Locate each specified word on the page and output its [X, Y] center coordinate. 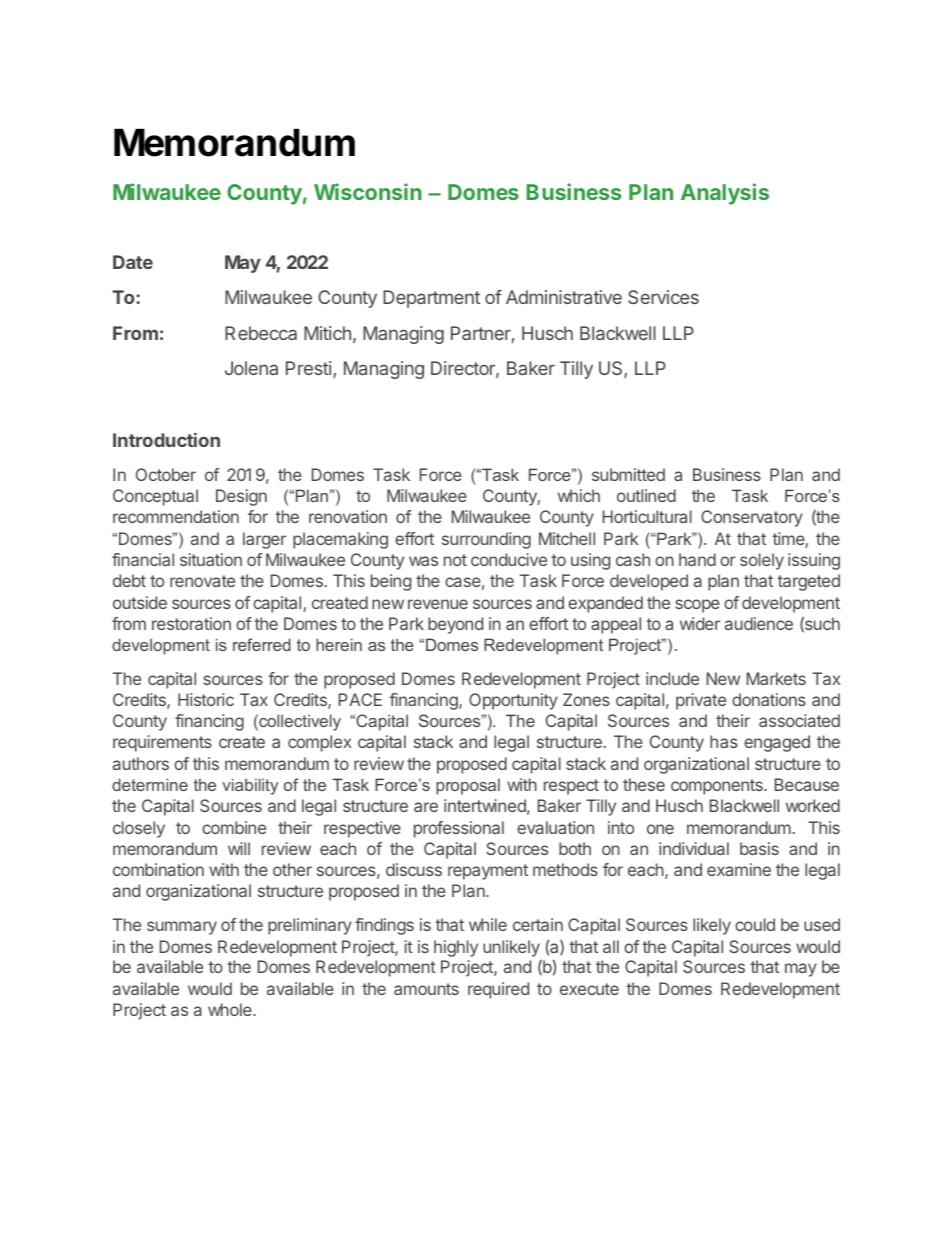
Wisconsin [368, 191]
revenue [438, 604]
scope [697, 606]
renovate [202, 581]
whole [231, 1009]
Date [133, 262]
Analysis [725, 194]
